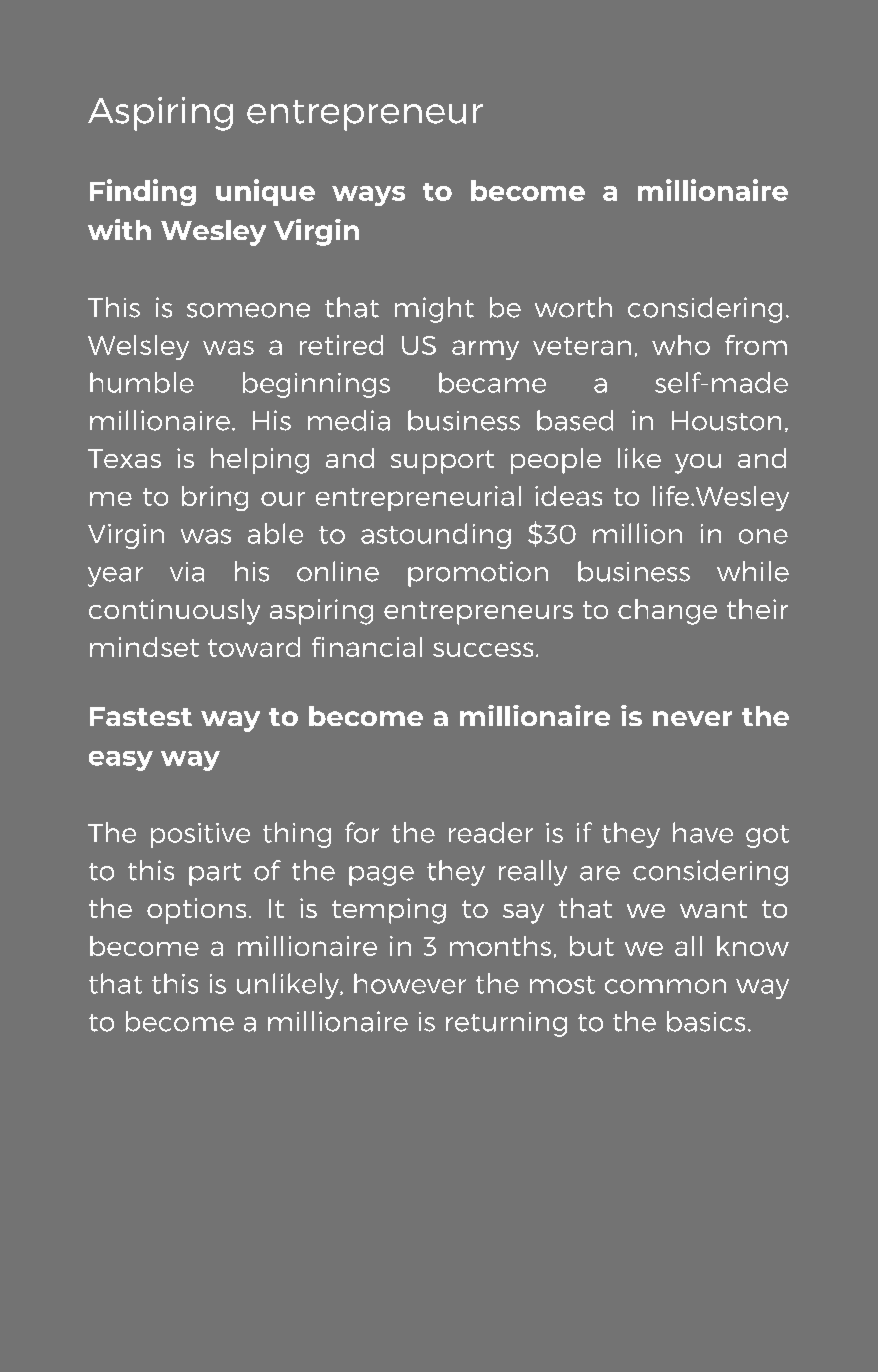 The image size is (878, 1372). What do you see at coordinates (143, 192) in the screenshot?
I see `Finding` at bounding box center [143, 192].
